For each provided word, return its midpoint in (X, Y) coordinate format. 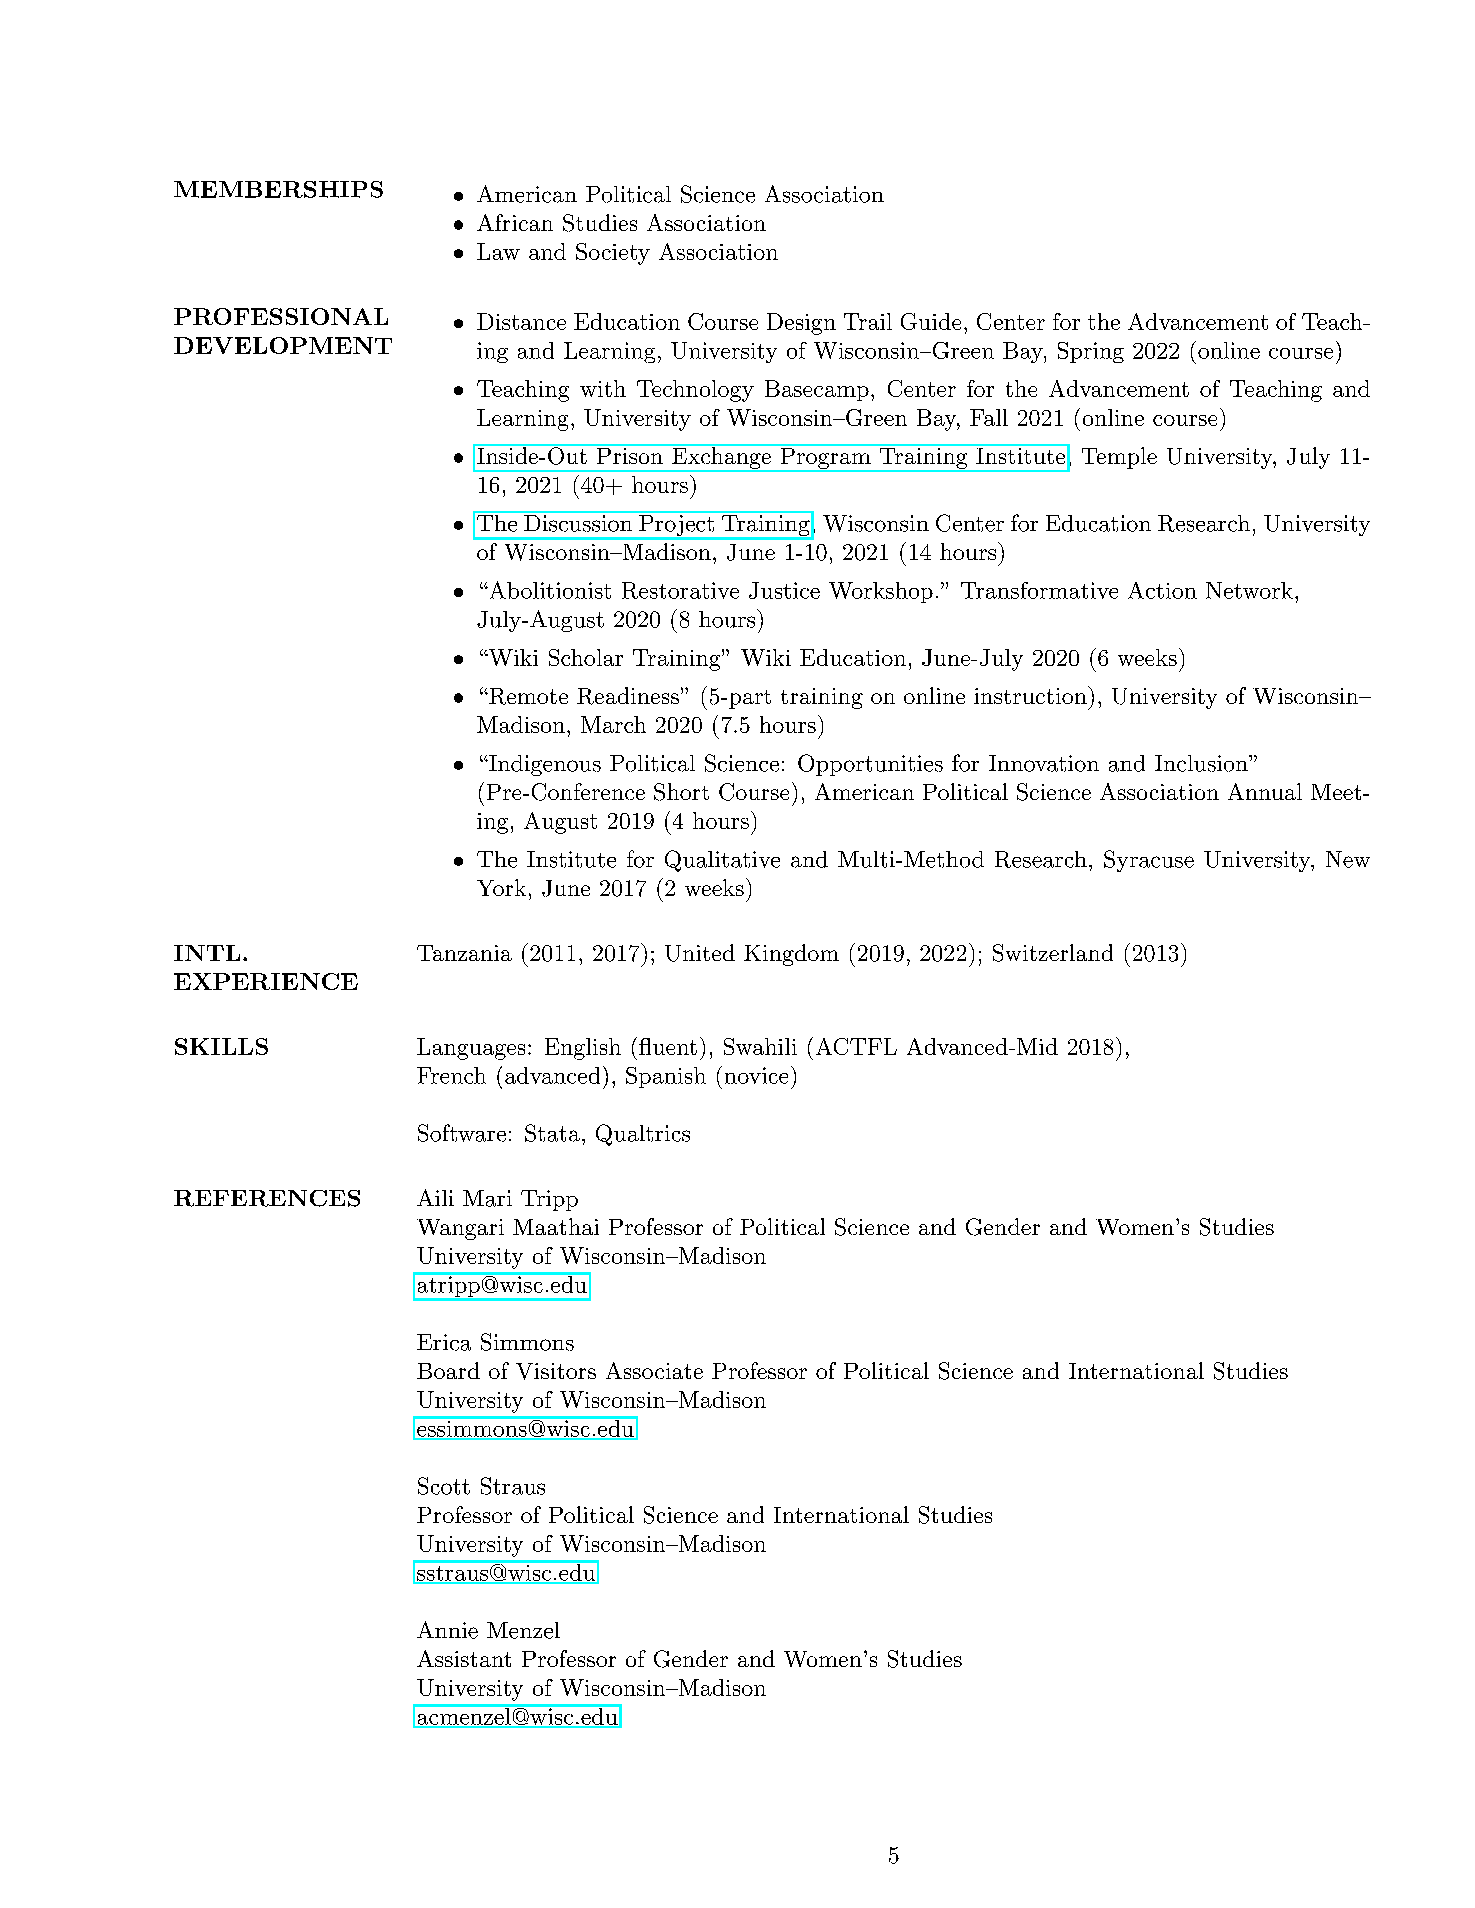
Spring (1091, 352)
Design (801, 324)
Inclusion (1202, 763)
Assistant (464, 1658)
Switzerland (1053, 953)
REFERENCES (267, 1198)
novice (756, 1075)
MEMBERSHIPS (278, 189)
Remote (527, 696)
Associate (654, 1370)
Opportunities (870, 765)
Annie (447, 1630)
